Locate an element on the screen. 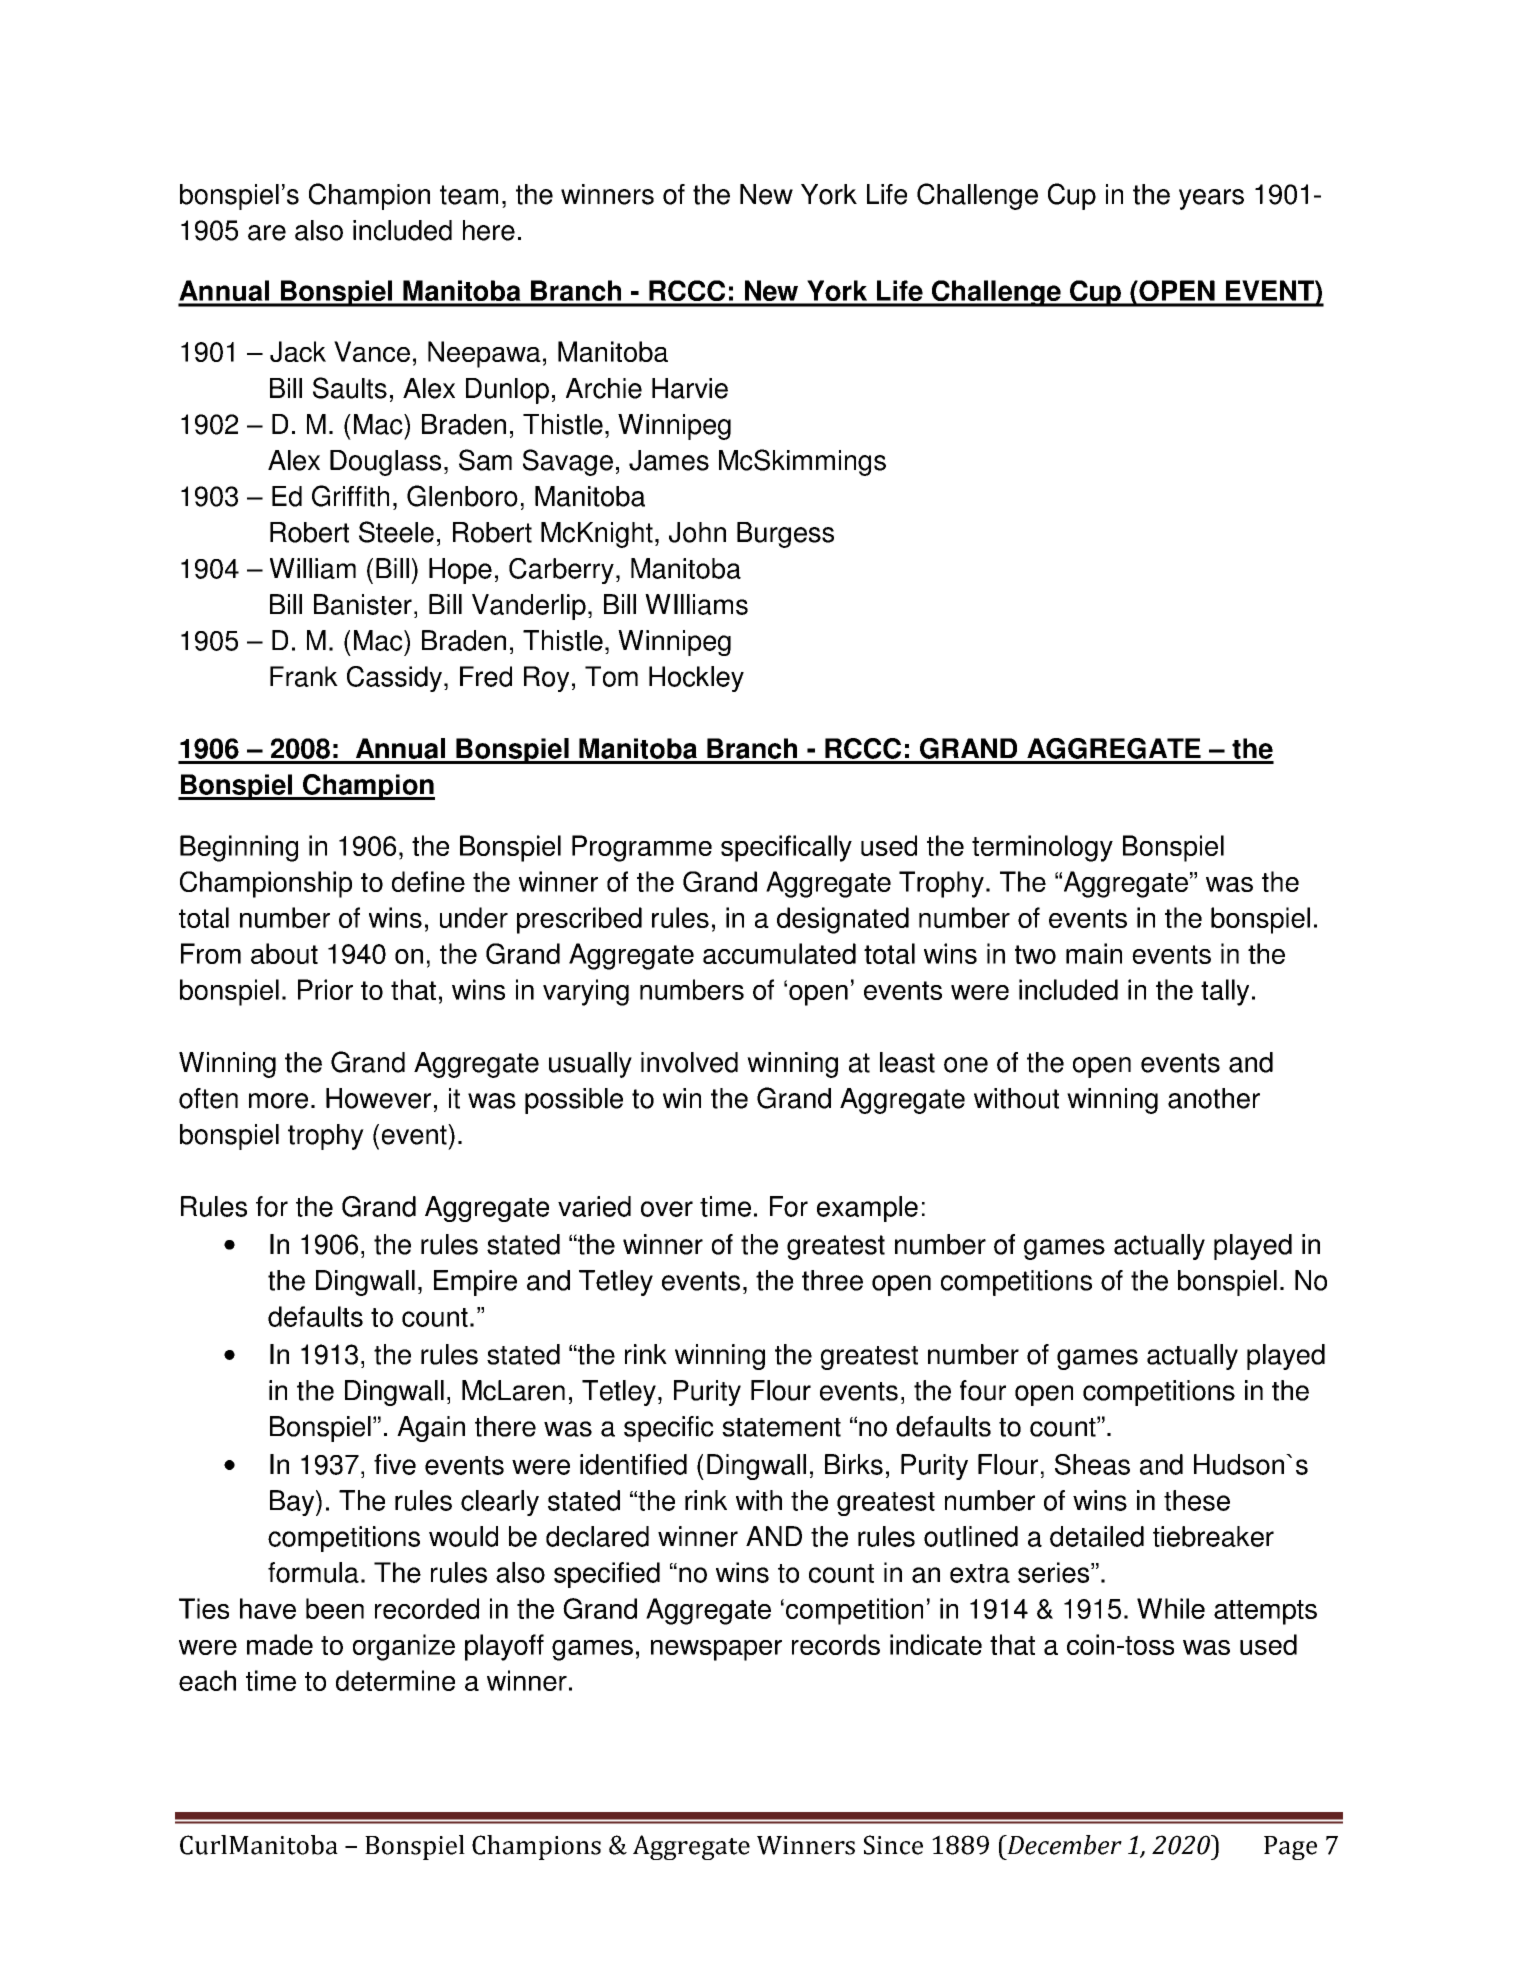  determine is located at coordinates (395, 1680).
